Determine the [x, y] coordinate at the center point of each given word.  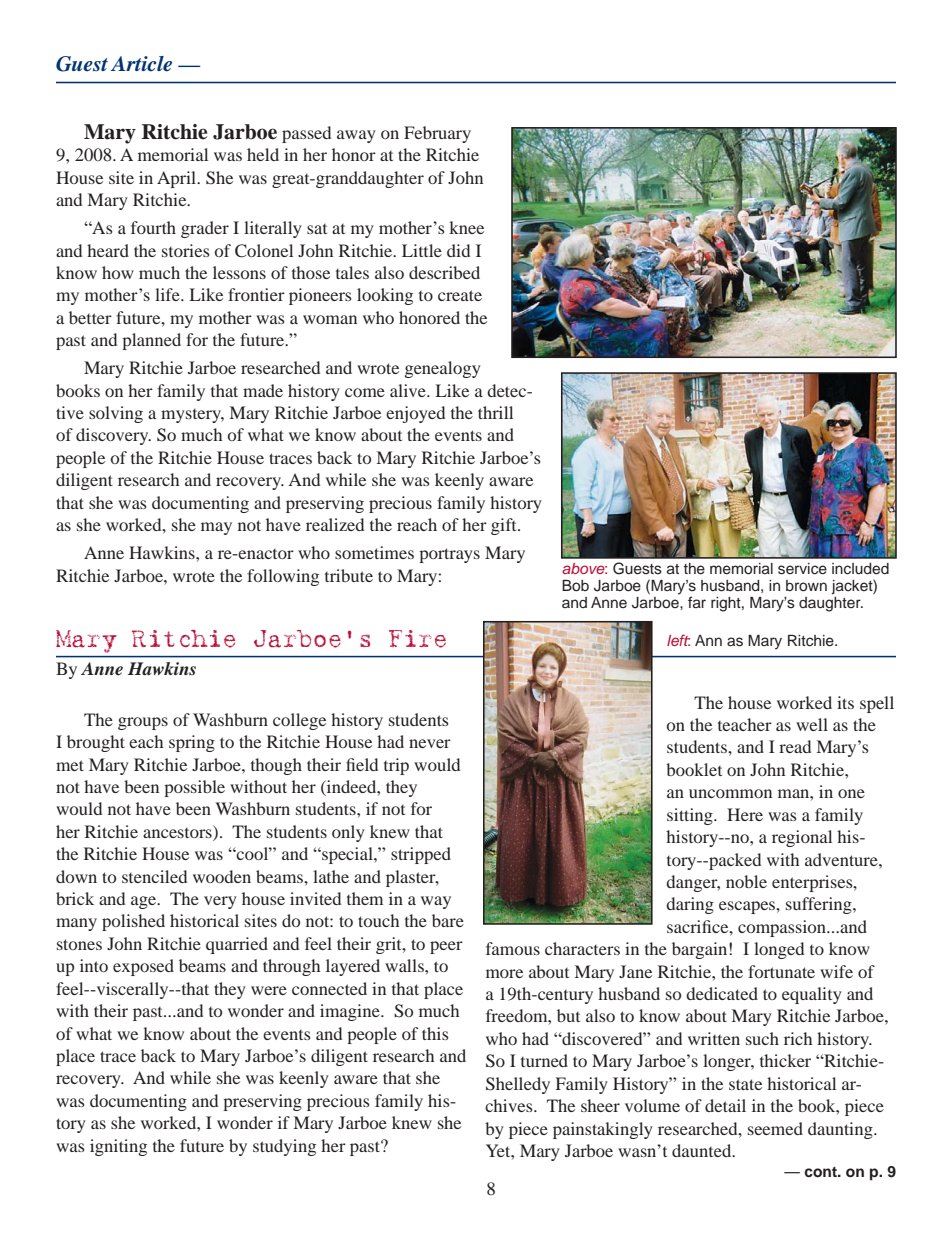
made [263, 390]
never [430, 743]
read [795, 746]
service [802, 569]
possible [194, 788]
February [437, 134]
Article [141, 64]
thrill [495, 412]
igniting [118, 1147]
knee [466, 227]
